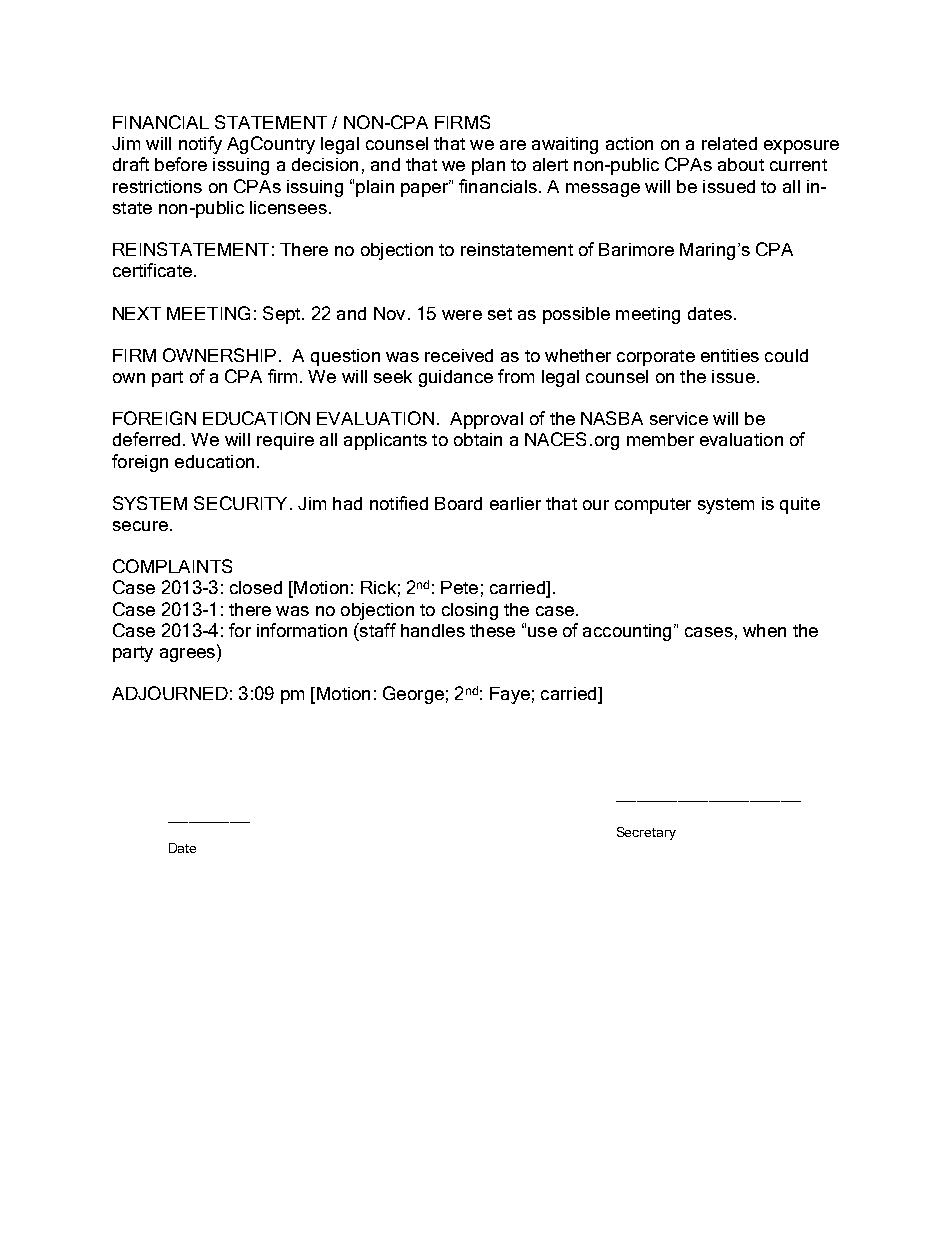 The height and width of the screenshot is (1233, 952). I want to click on closed, so click(256, 587).
